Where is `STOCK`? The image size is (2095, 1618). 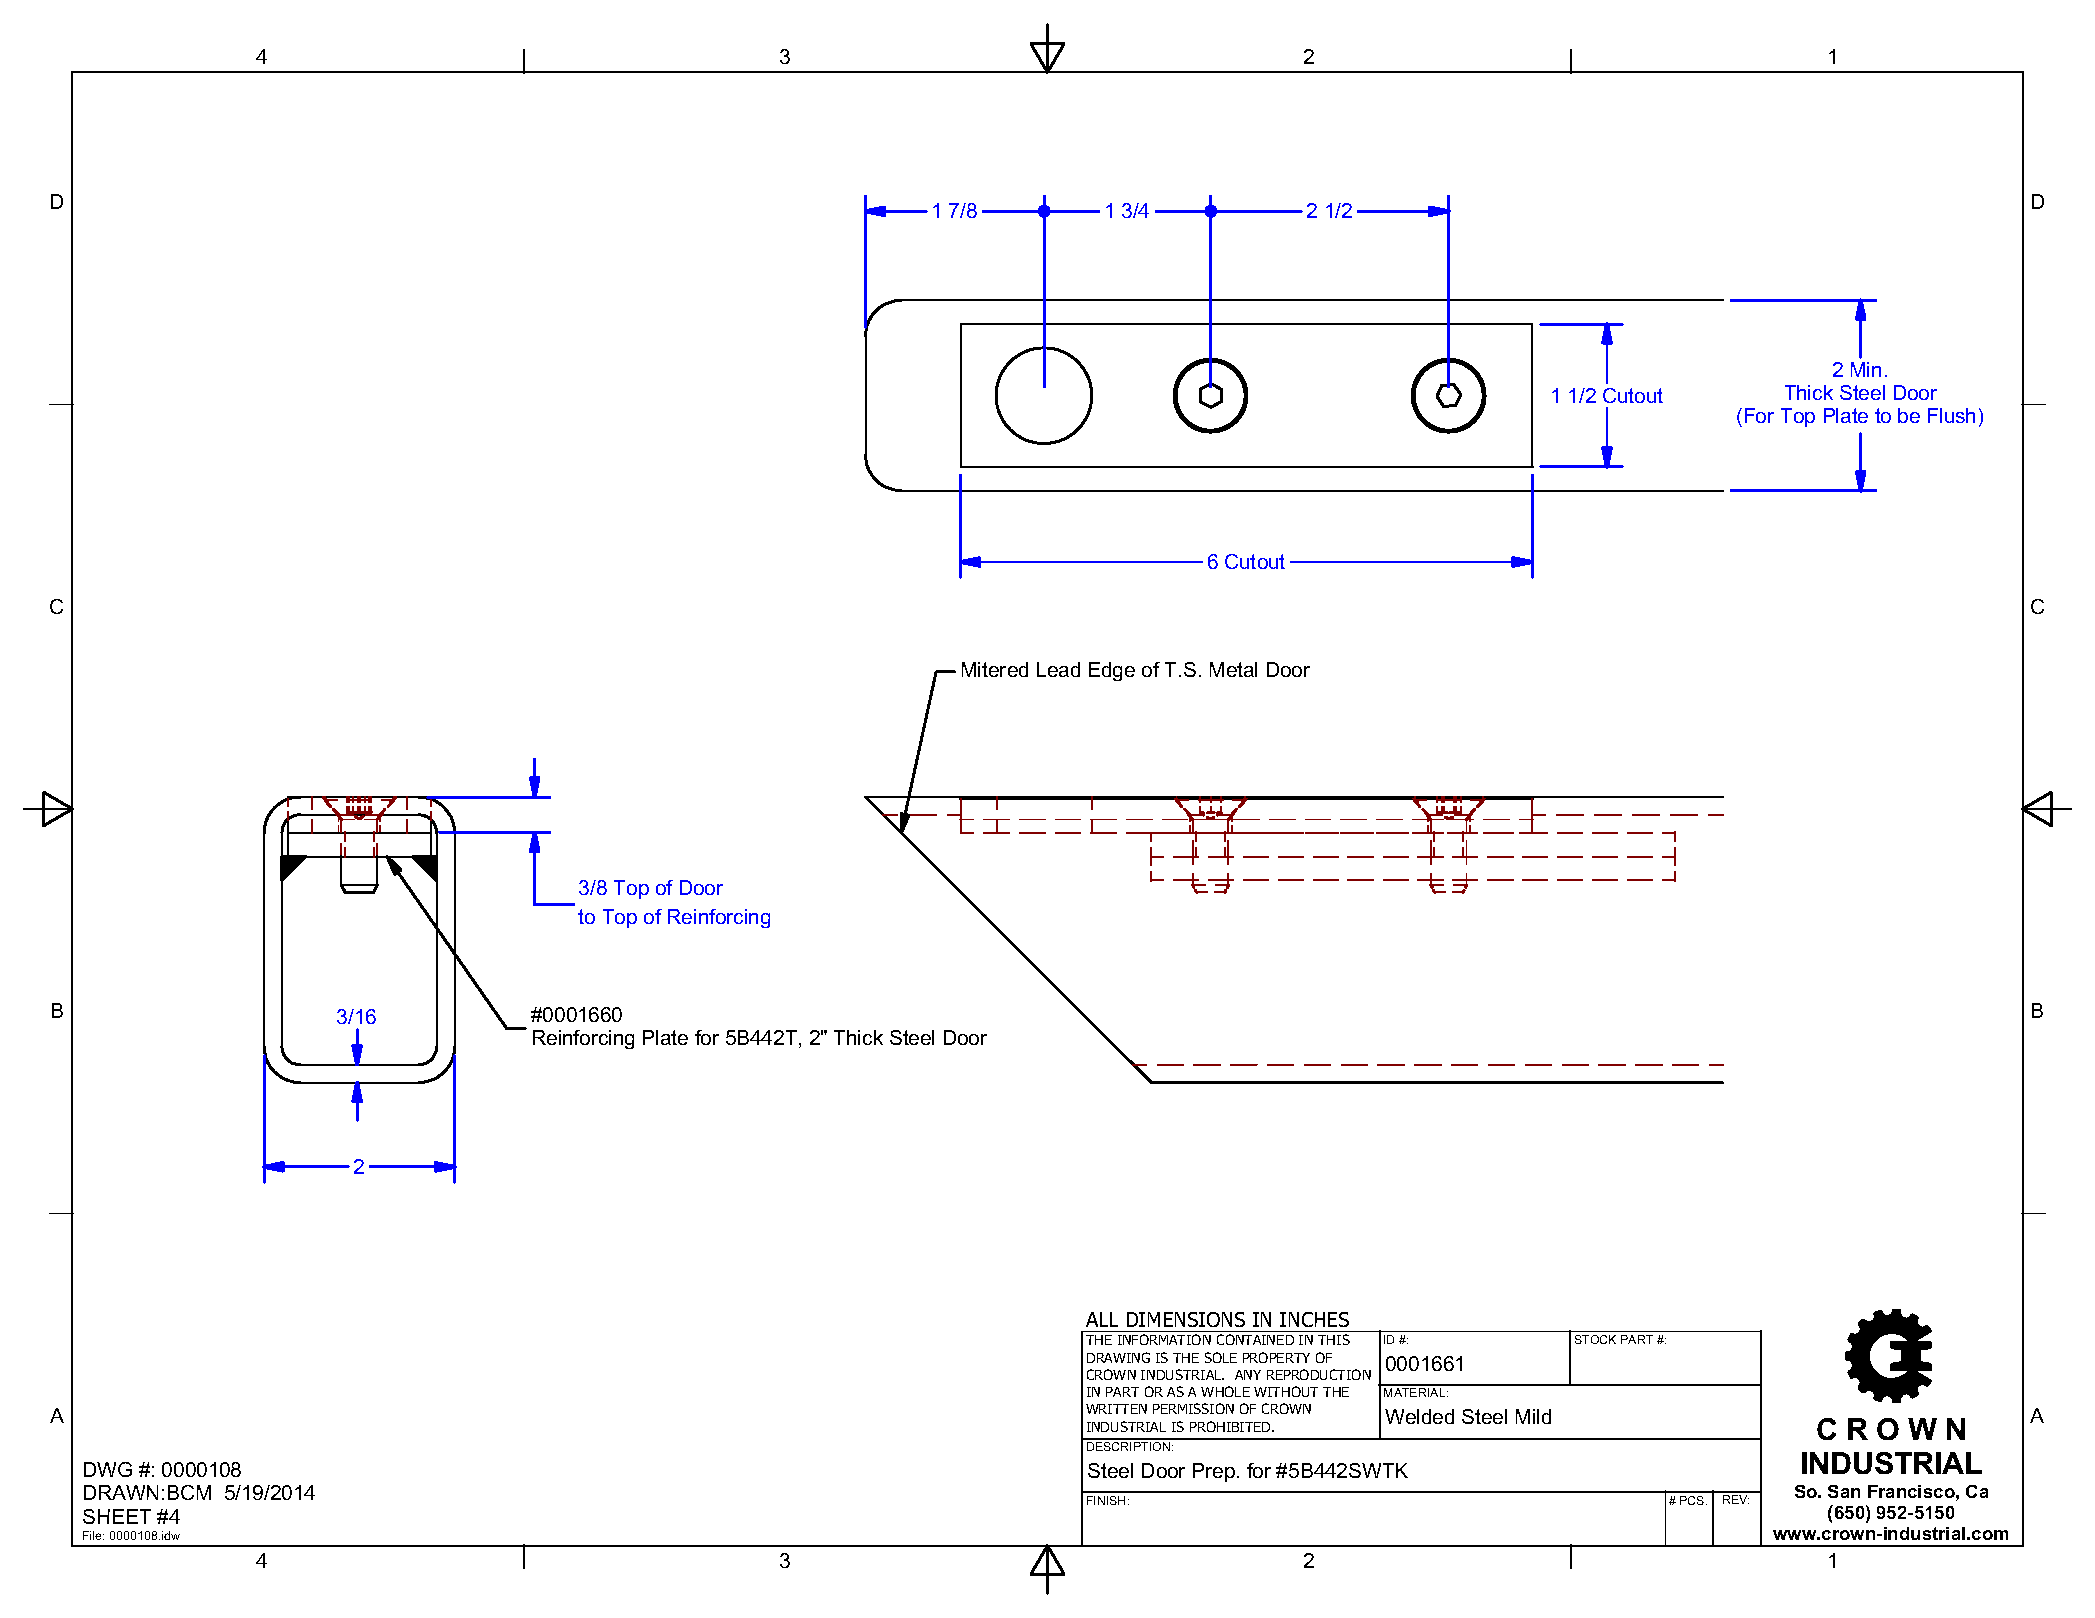 STOCK is located at coordinates (1595, 1339).
